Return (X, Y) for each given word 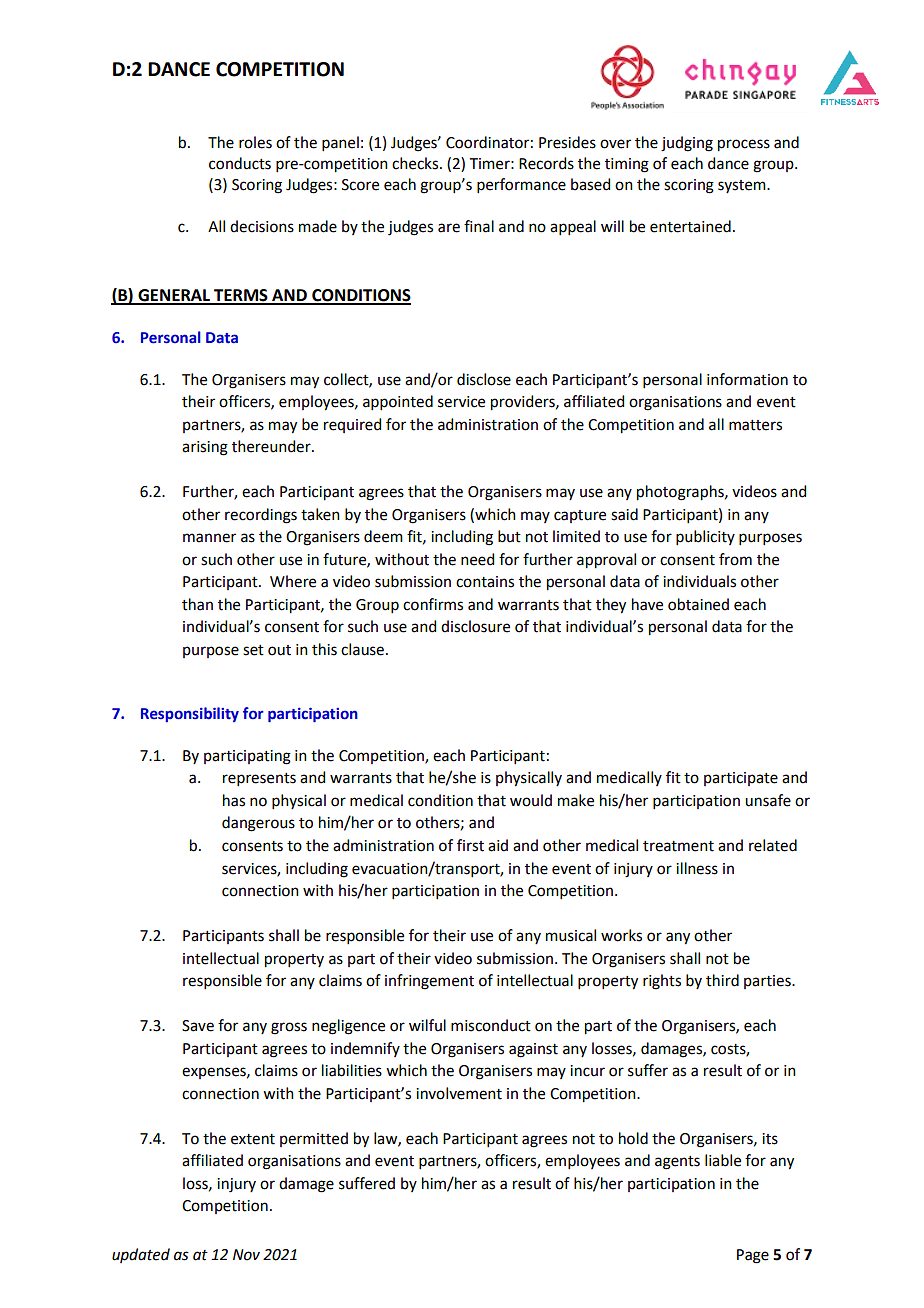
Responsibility (190, 714)
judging (687, 144)
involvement (459, 1093)
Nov (246, 1255)
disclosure (475, 626)
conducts (240, 163)
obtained (698, 604)
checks (416, 163)
